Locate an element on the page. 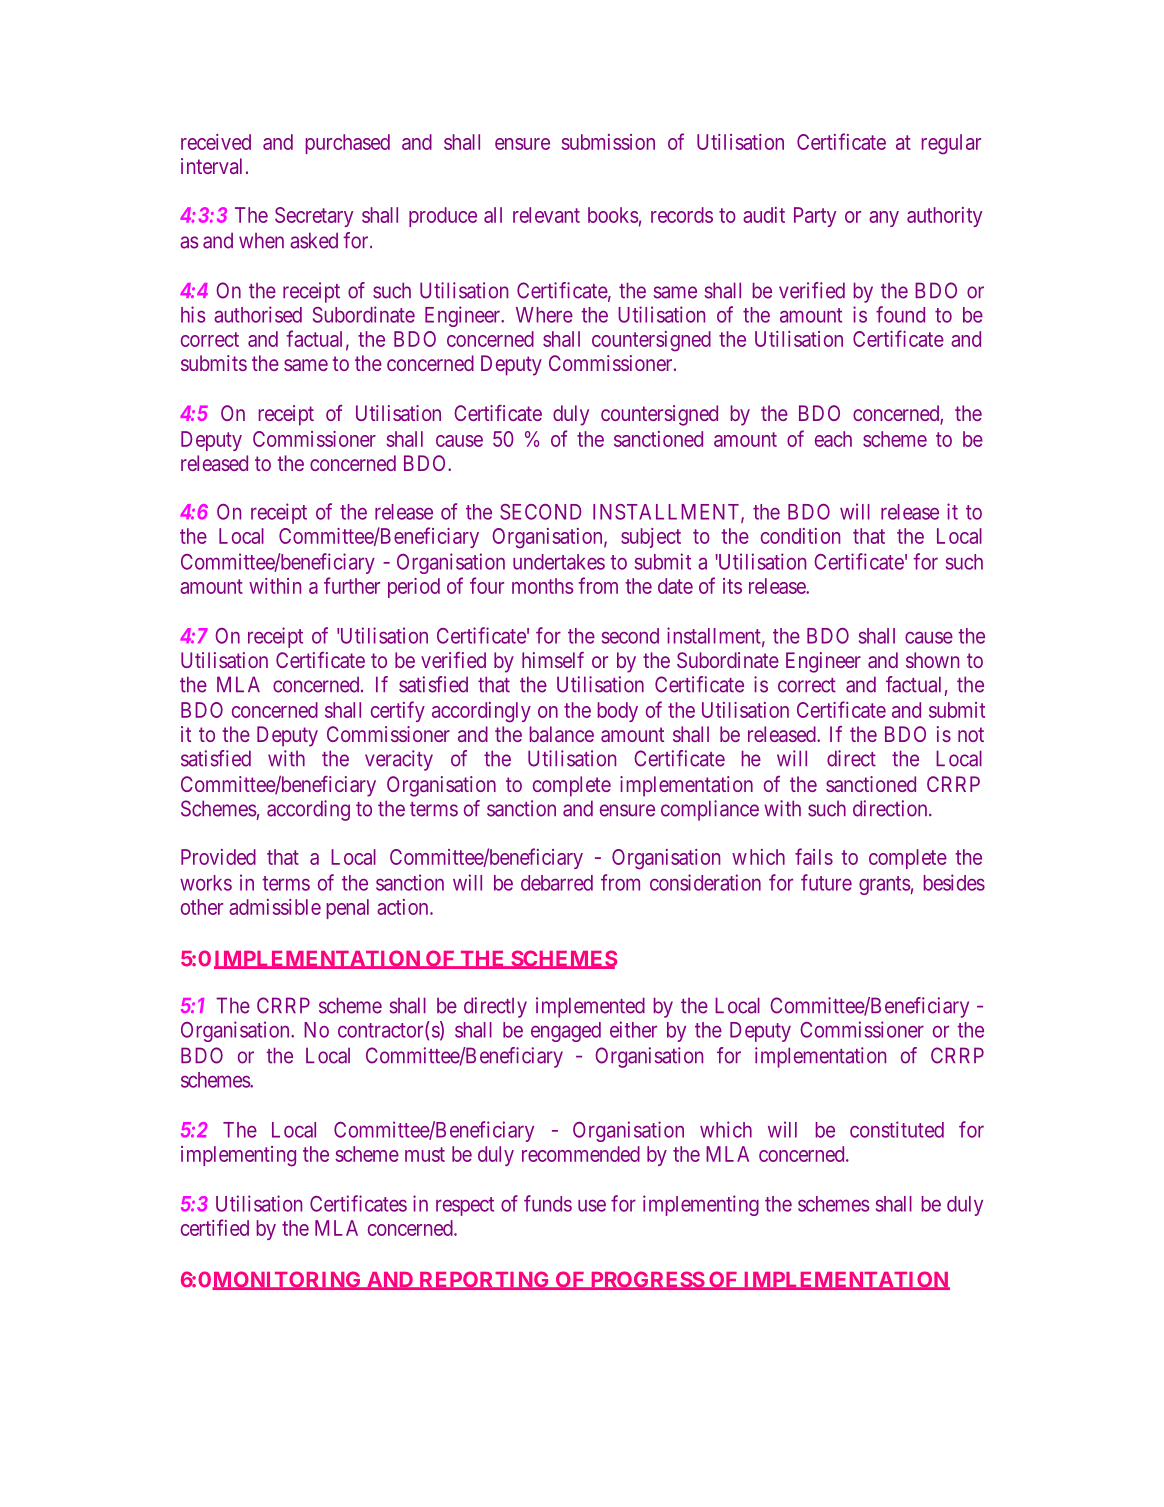 The image size is (1164, 1507). Secretary is located at coordinates (314, 217).
